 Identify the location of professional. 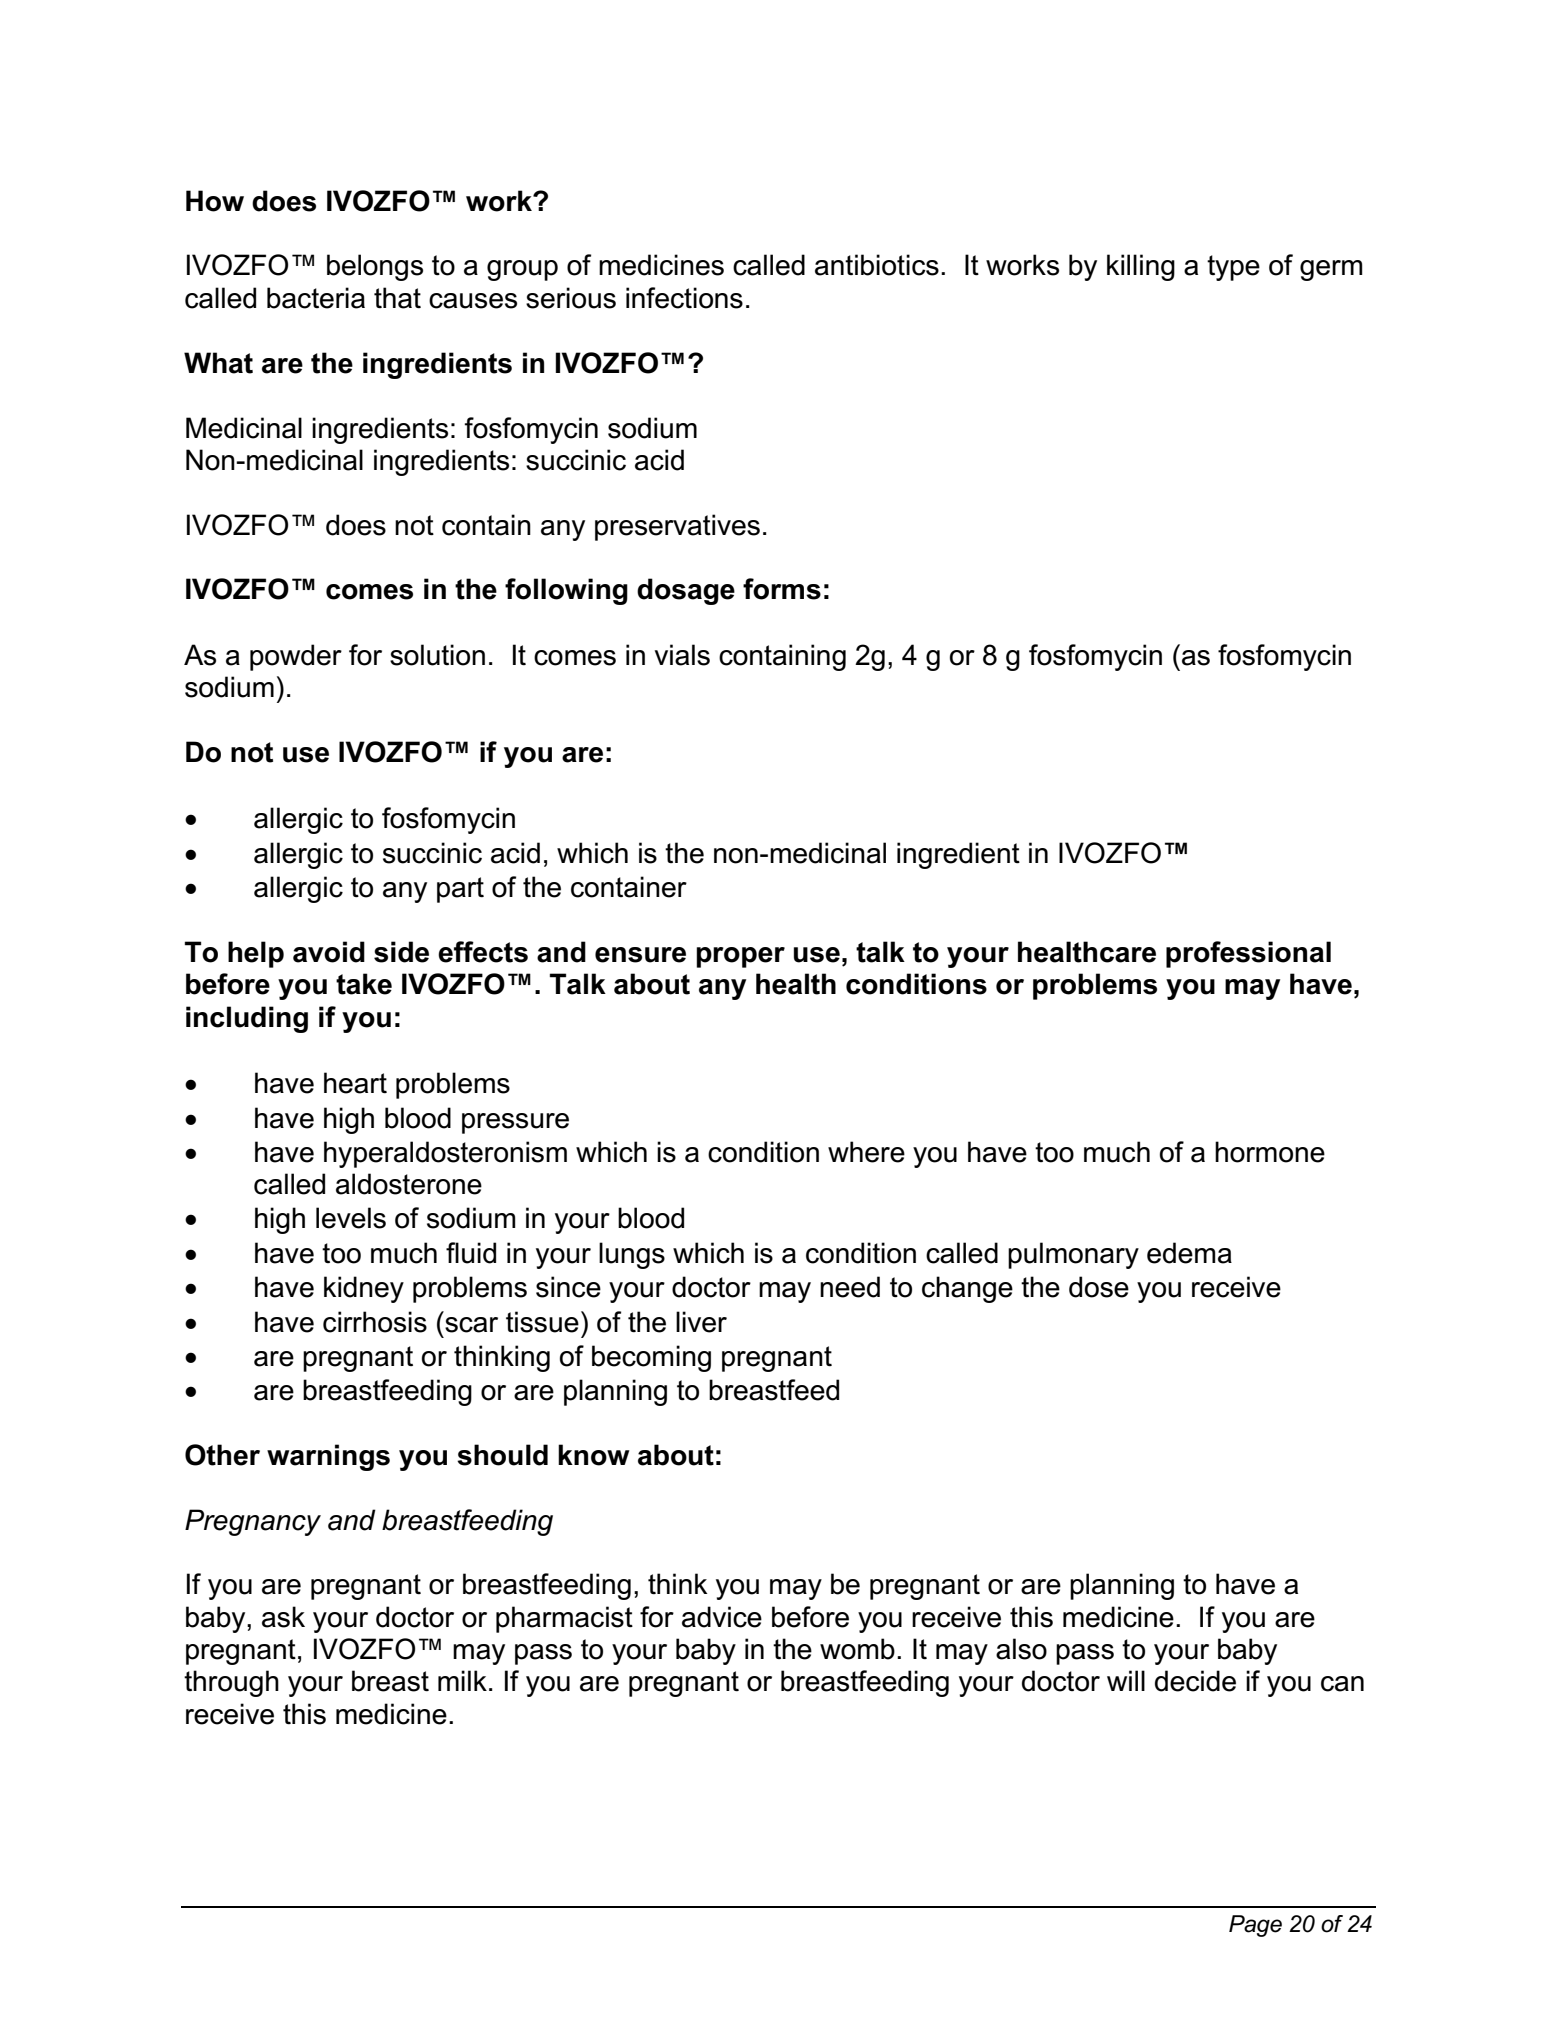
(1248, 954).
